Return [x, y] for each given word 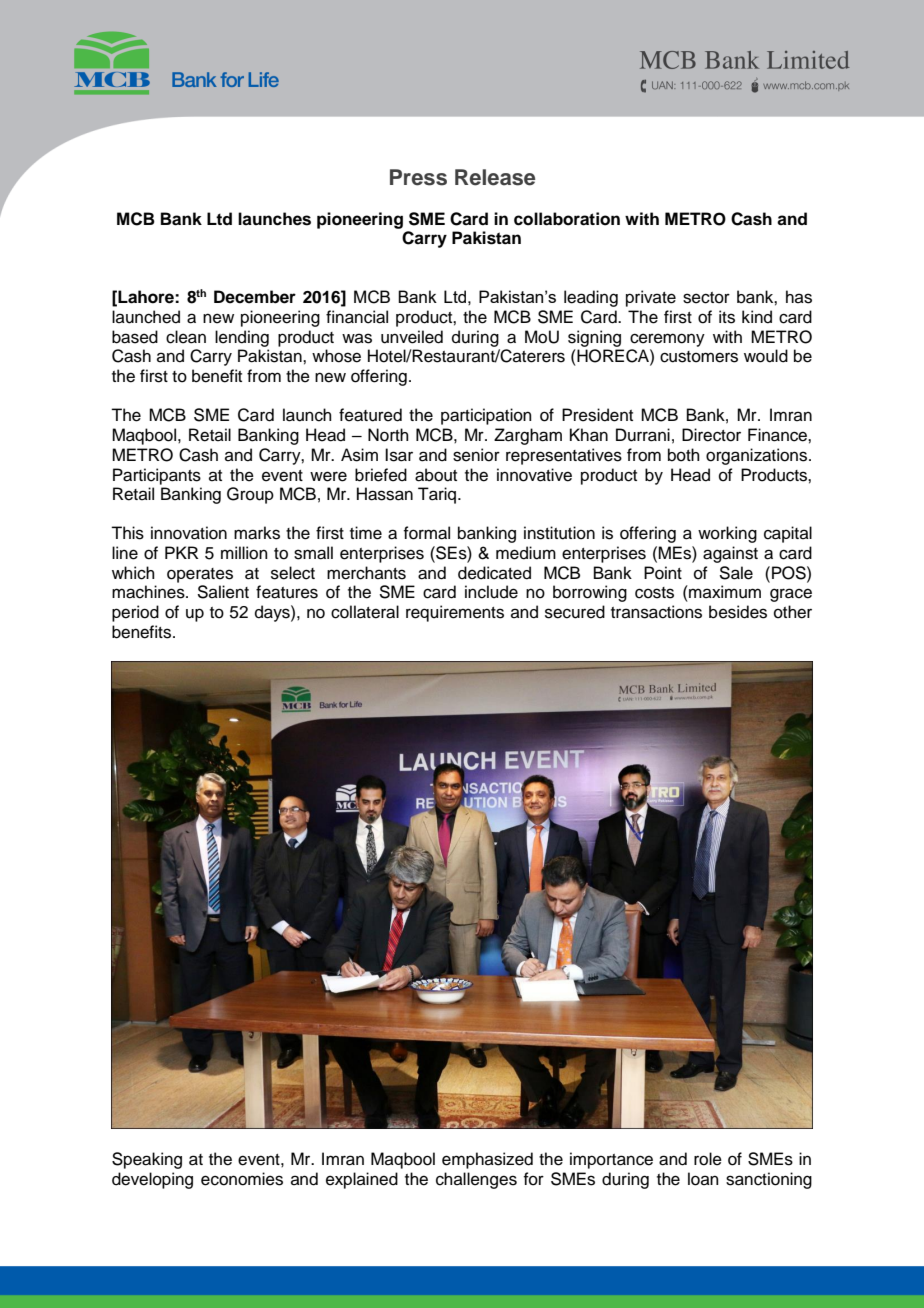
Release [495, 177]
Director [711, 435]
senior [476, 455]
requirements [455, 613]
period [135, 613]
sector [706, 298]
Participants [157, 476]
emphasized [487, 1160]
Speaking [147, 1160]
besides [738, 612]
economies [242, 1179]
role [708, 1159]
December [255, 297]
